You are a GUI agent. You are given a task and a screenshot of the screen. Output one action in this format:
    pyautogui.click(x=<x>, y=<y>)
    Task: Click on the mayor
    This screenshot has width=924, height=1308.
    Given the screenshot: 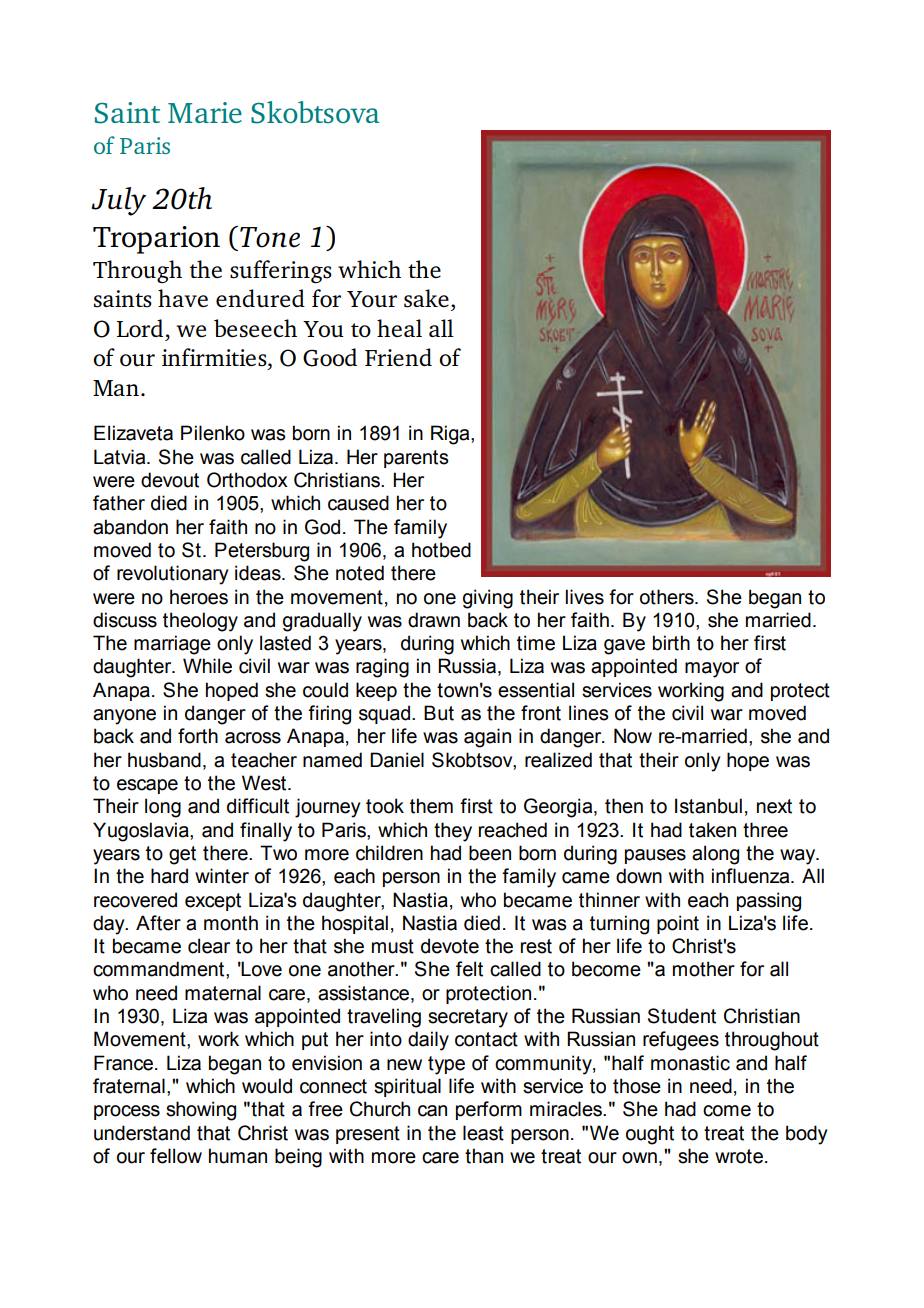 What is the action you would take?
    pyautogui.click(x=712, y=670)
